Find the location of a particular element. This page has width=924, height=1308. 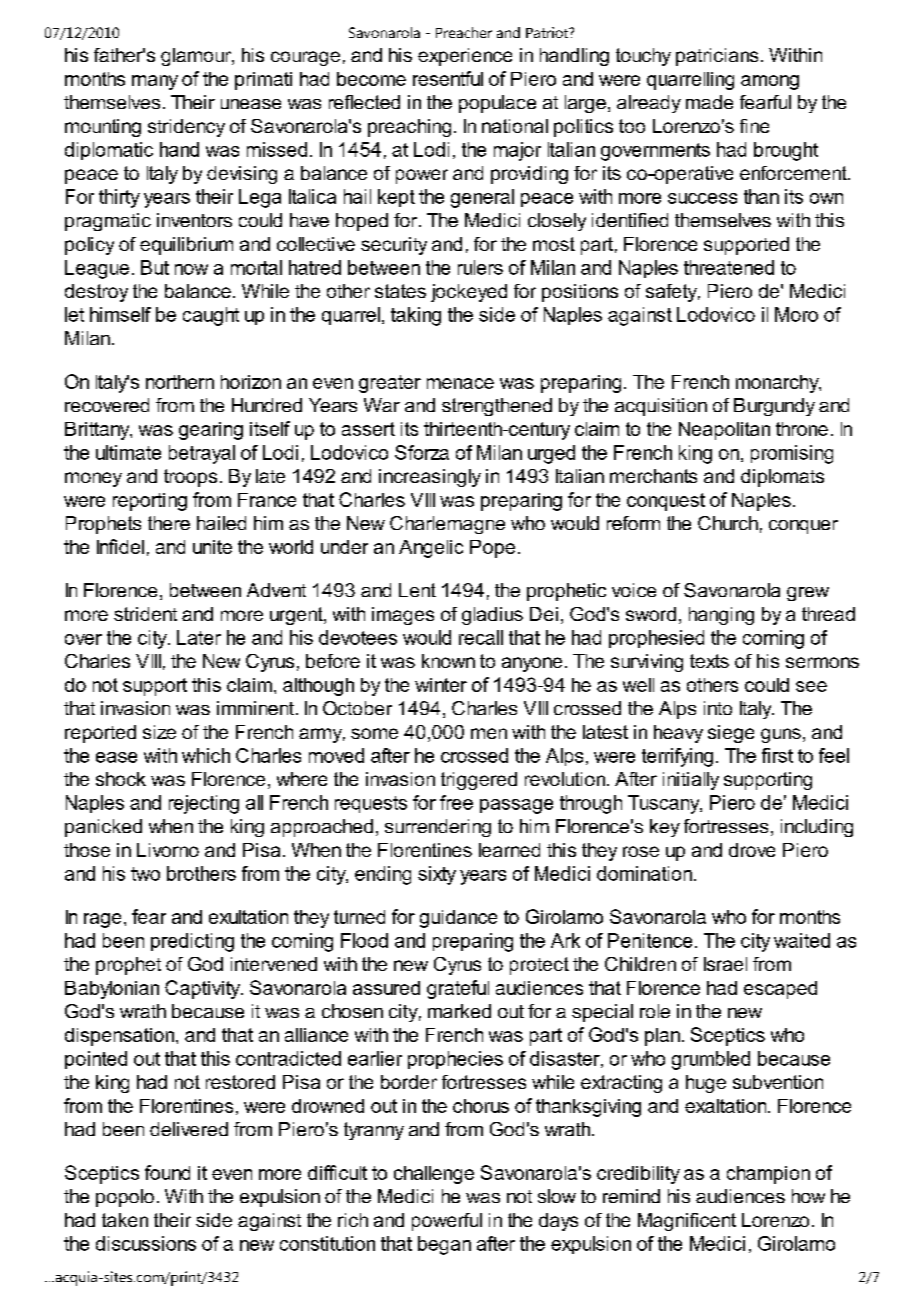

strident is located at coordinates (145, 614).
